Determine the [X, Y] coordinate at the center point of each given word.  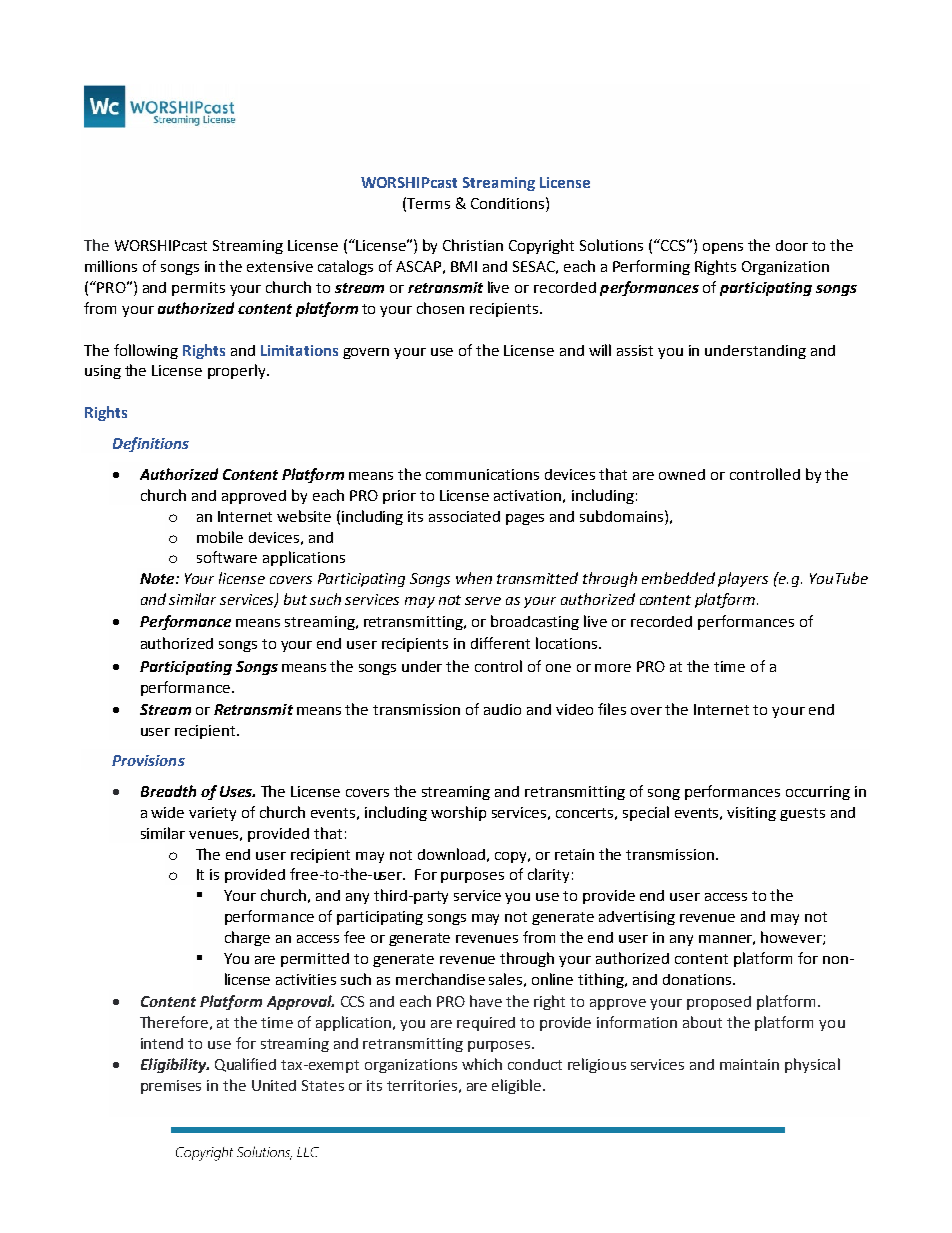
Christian [473, 245]
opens [723, 248]
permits [198, 289]
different [500, 643]
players [743, 579]
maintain [749, 1064]
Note [158, 578]
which [482, 1064]
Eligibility [175, 1065]
